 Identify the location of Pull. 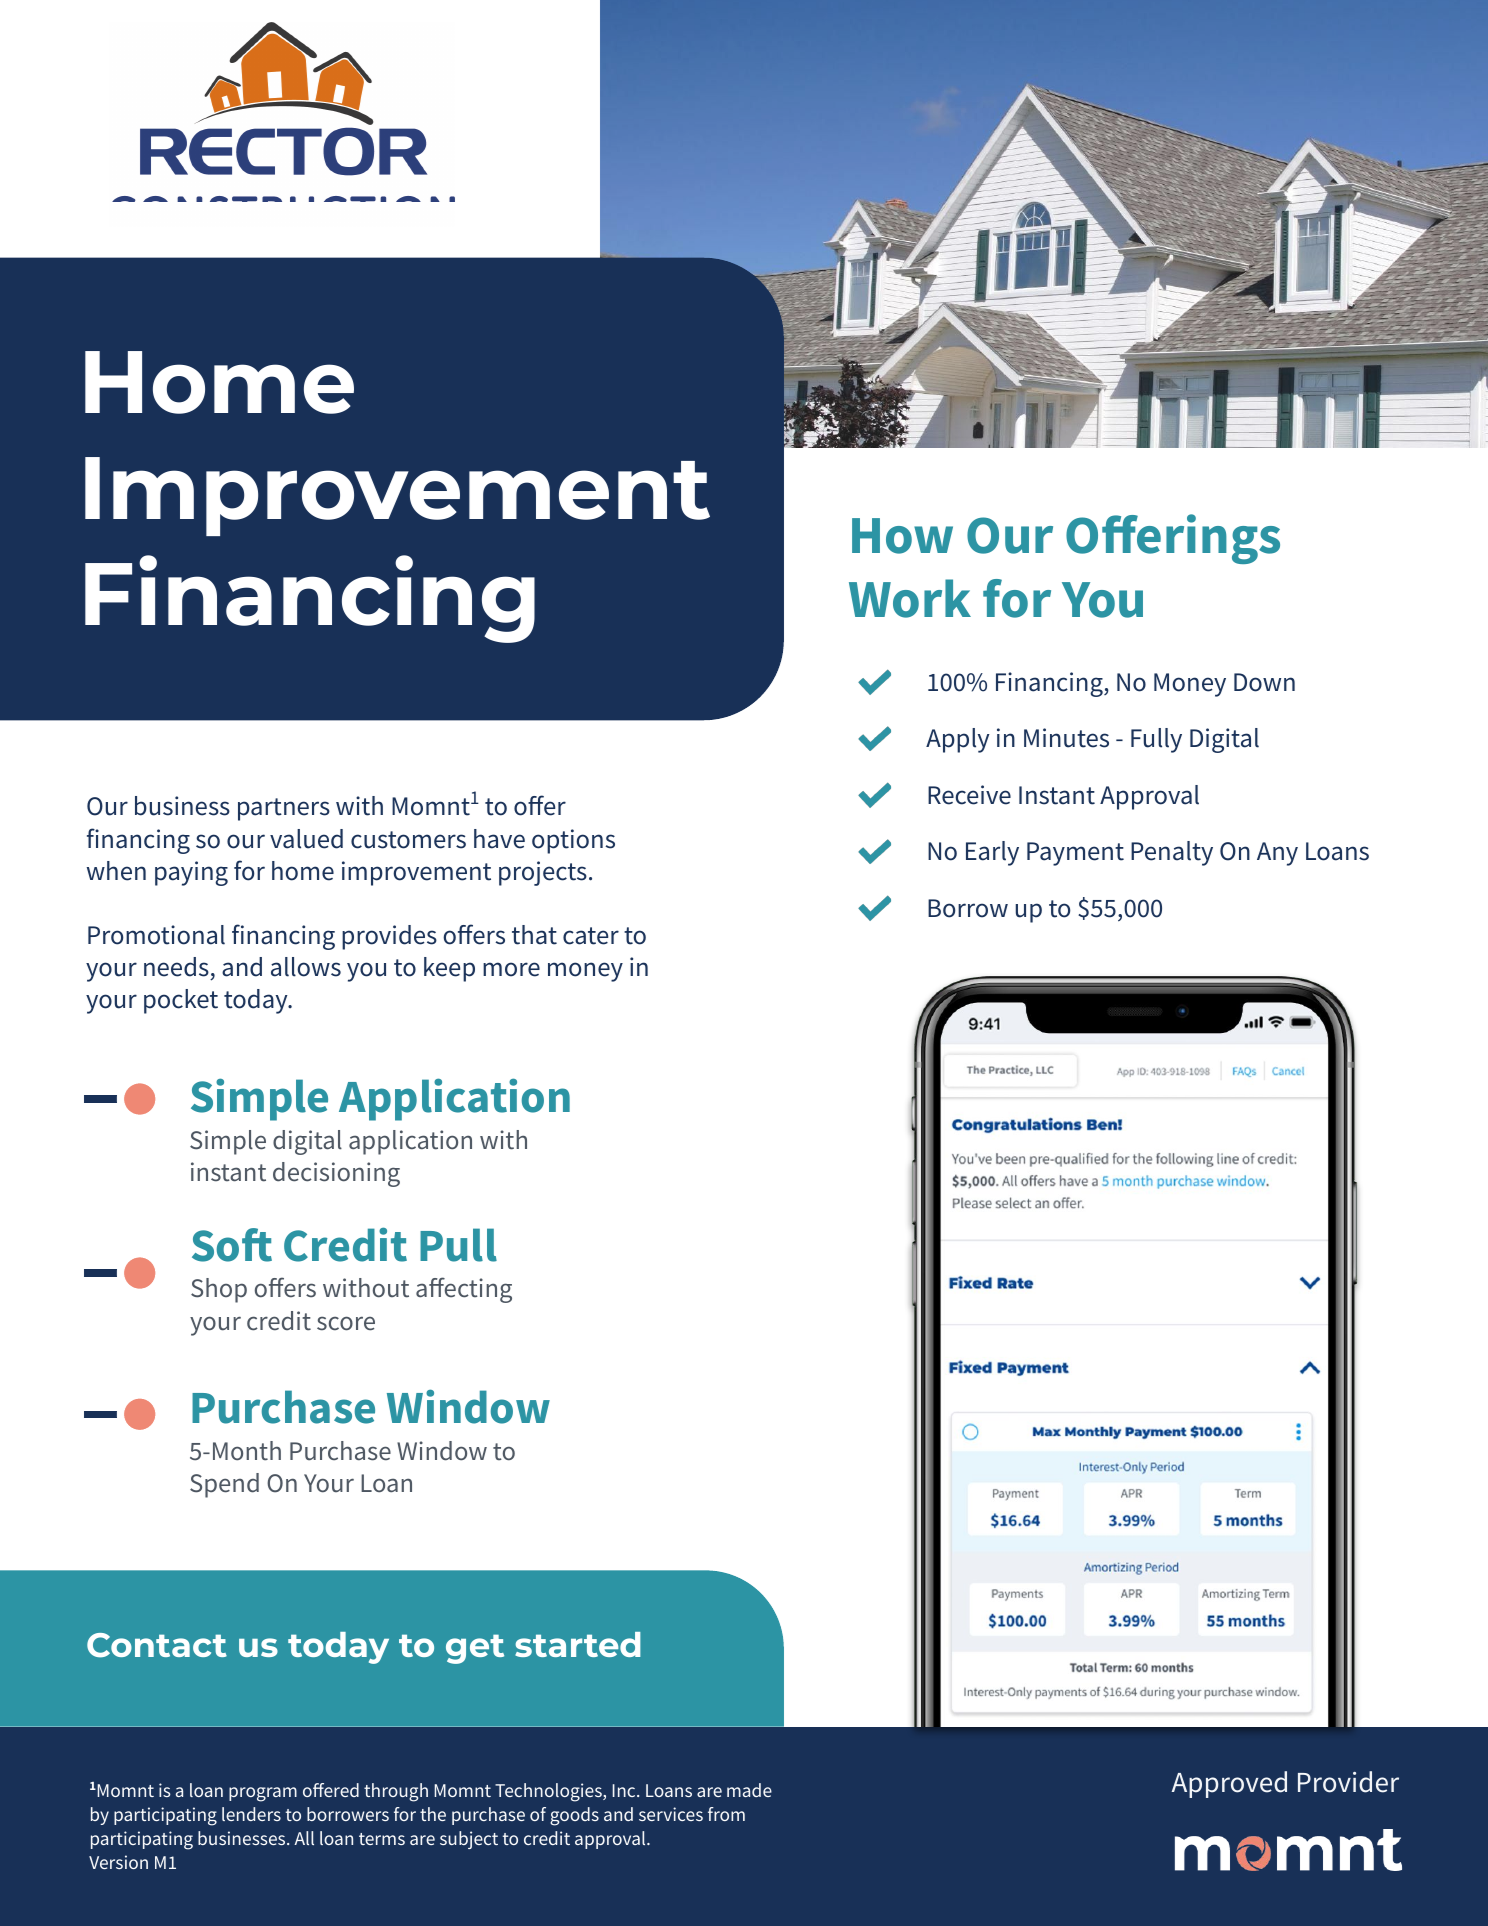
(458, 1245).
